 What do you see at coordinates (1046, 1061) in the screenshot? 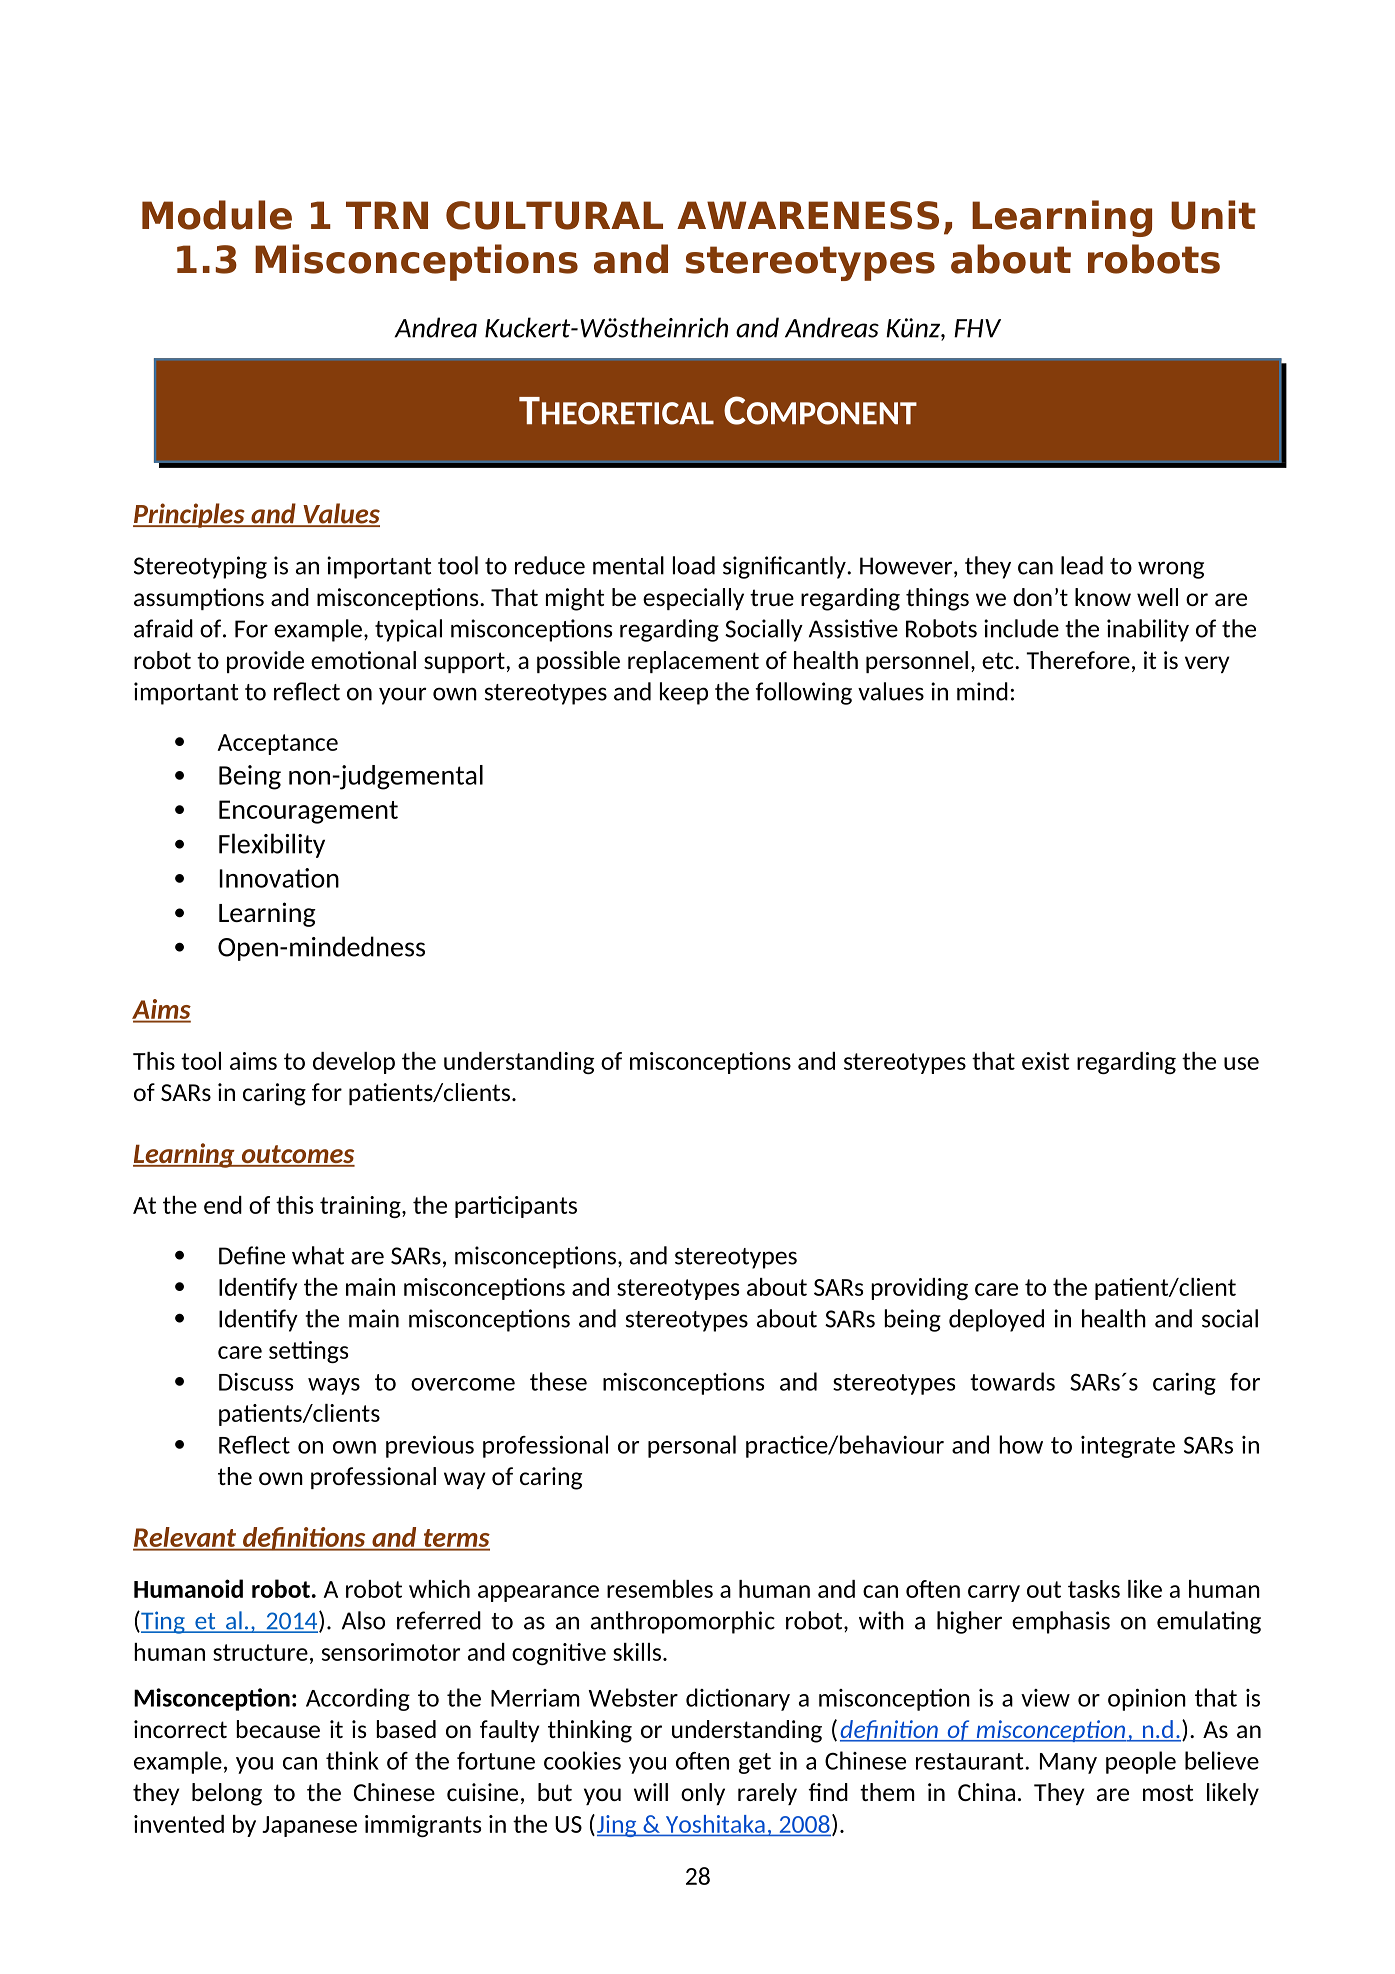
I see `exist` at bounding box center [1046, 1061].
